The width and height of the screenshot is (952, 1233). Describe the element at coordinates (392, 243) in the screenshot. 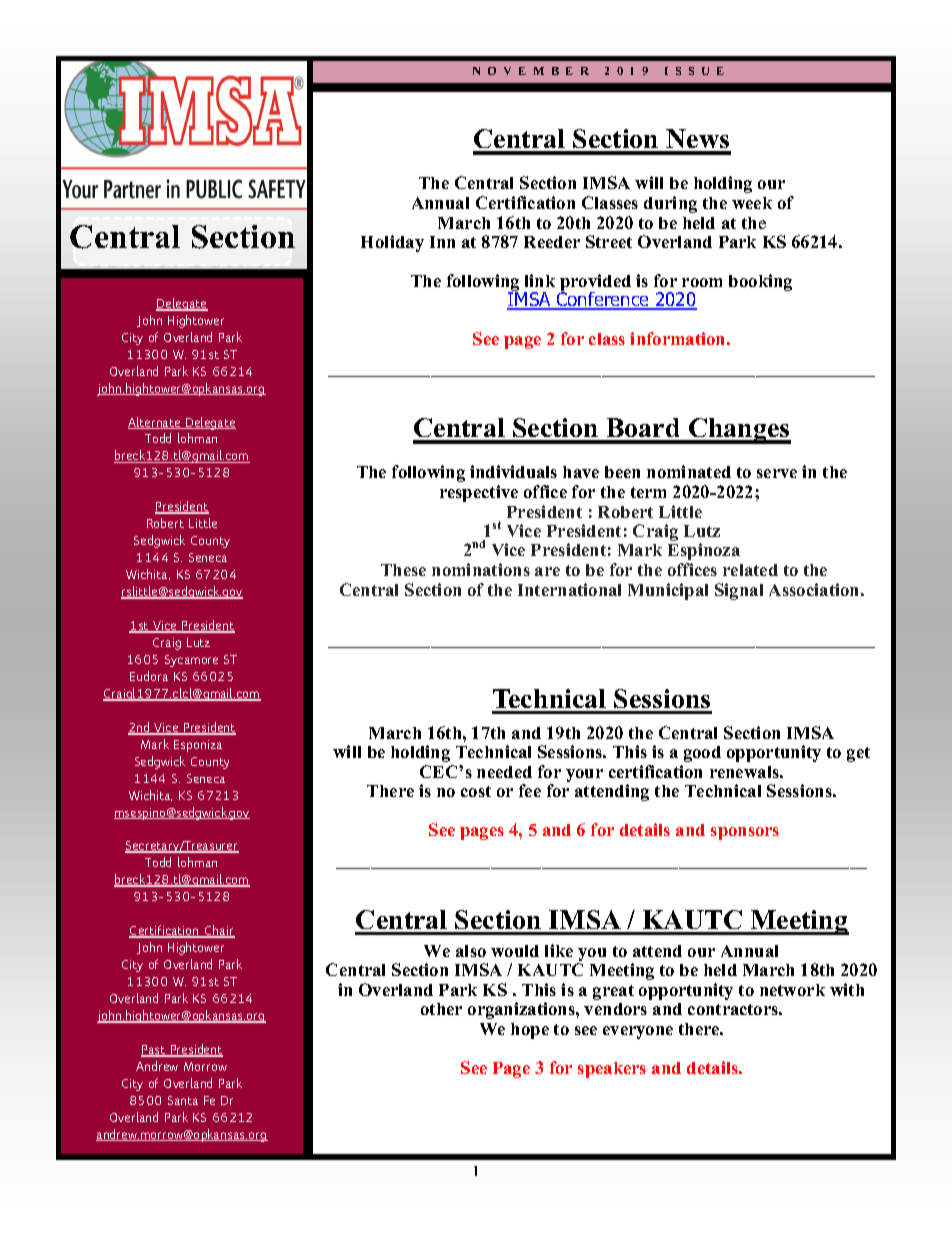

I see `Holiday` at that location.
